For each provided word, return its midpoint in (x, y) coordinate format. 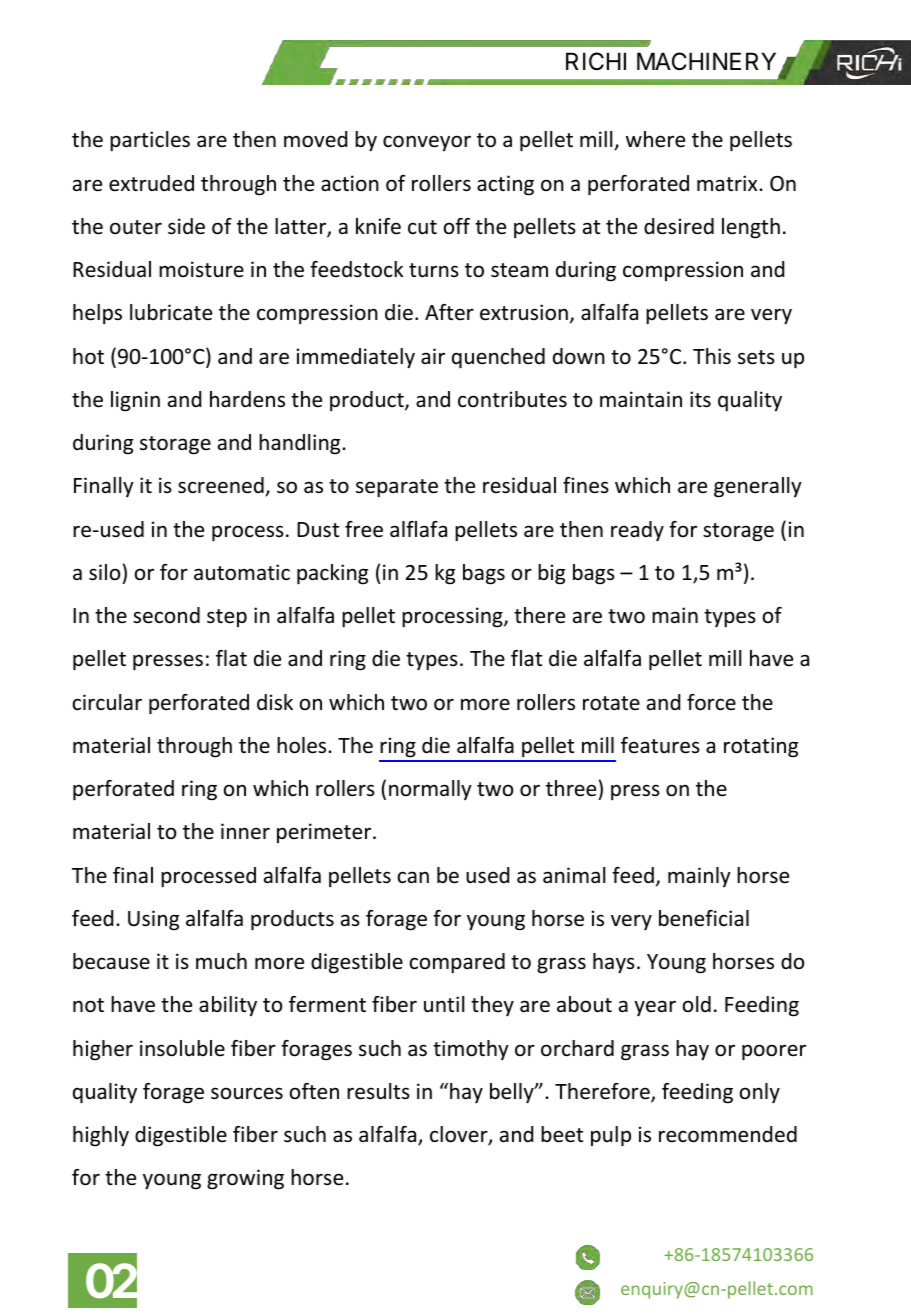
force (711, 702)
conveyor (427, 143)
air (433, 356)
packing (332, 574)
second (166, 615)
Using (153, 920)
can (413, 877)
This (712, 356)
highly (101, 1136)
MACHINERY (706, 61)
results (378, 1091)
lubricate (171, 312)
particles (150, 141)
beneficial (704, 918)
